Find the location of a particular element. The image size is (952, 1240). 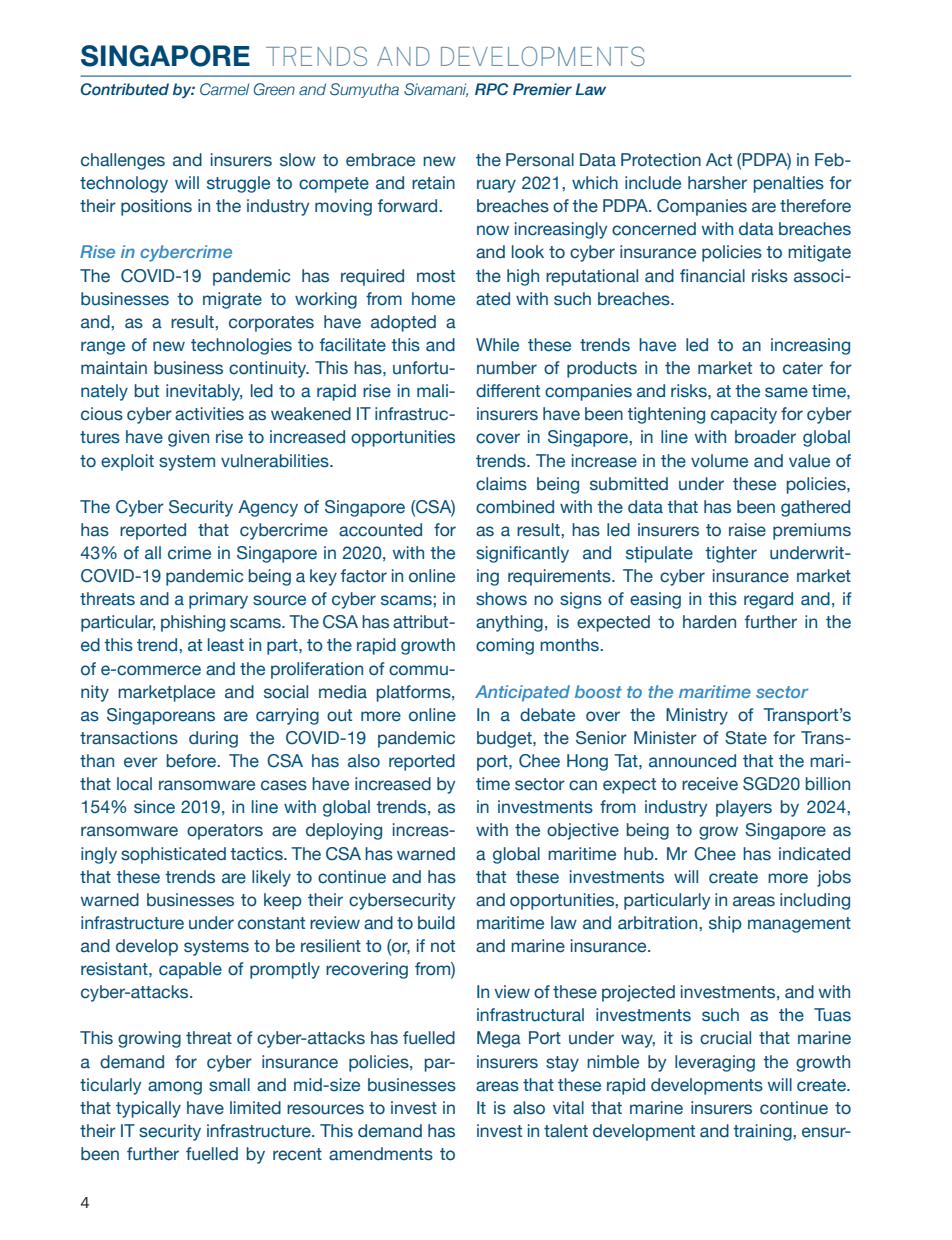

typically is located at coordinates (148, 1109).
